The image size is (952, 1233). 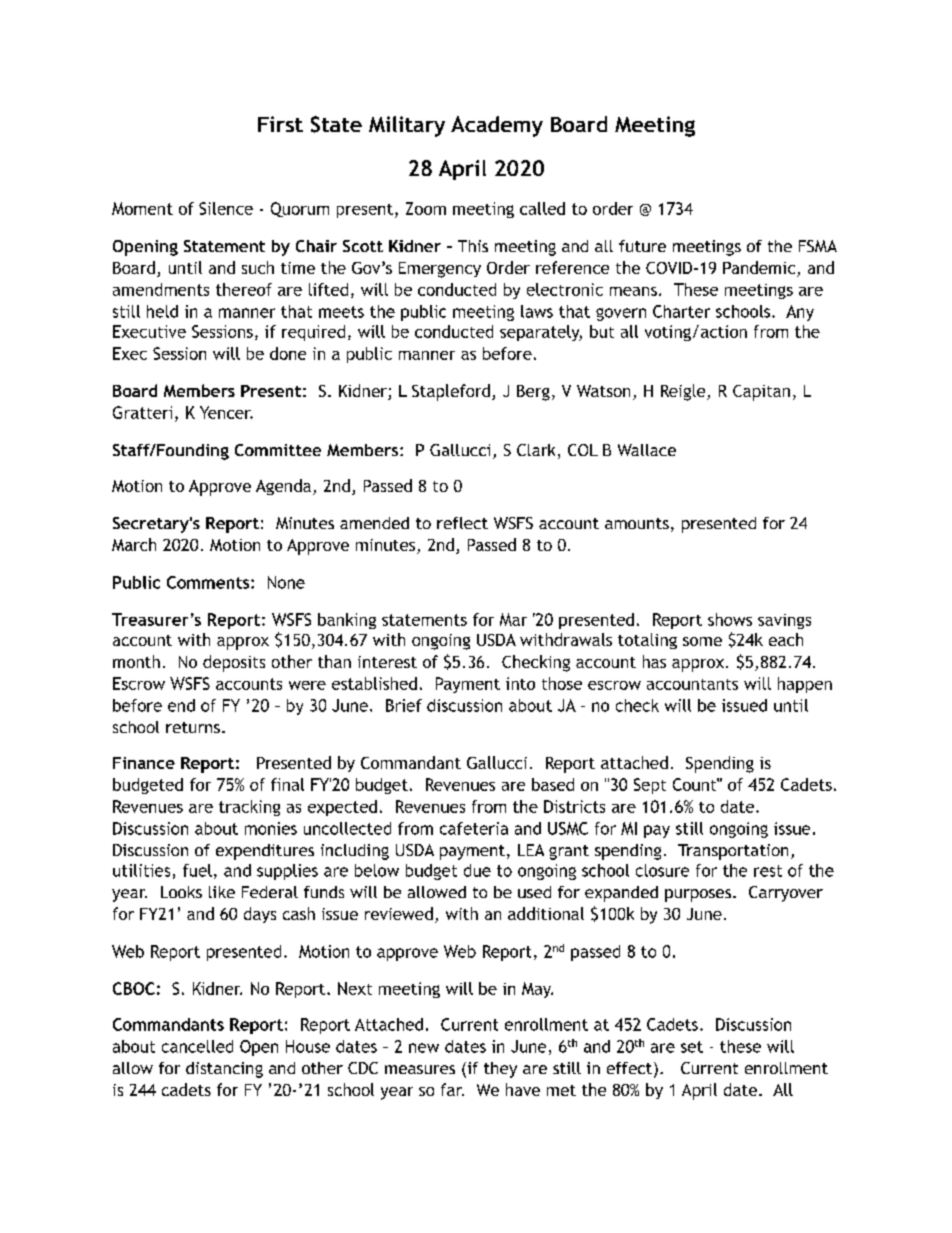 I want to click on future, so click(x=642, y=246).
